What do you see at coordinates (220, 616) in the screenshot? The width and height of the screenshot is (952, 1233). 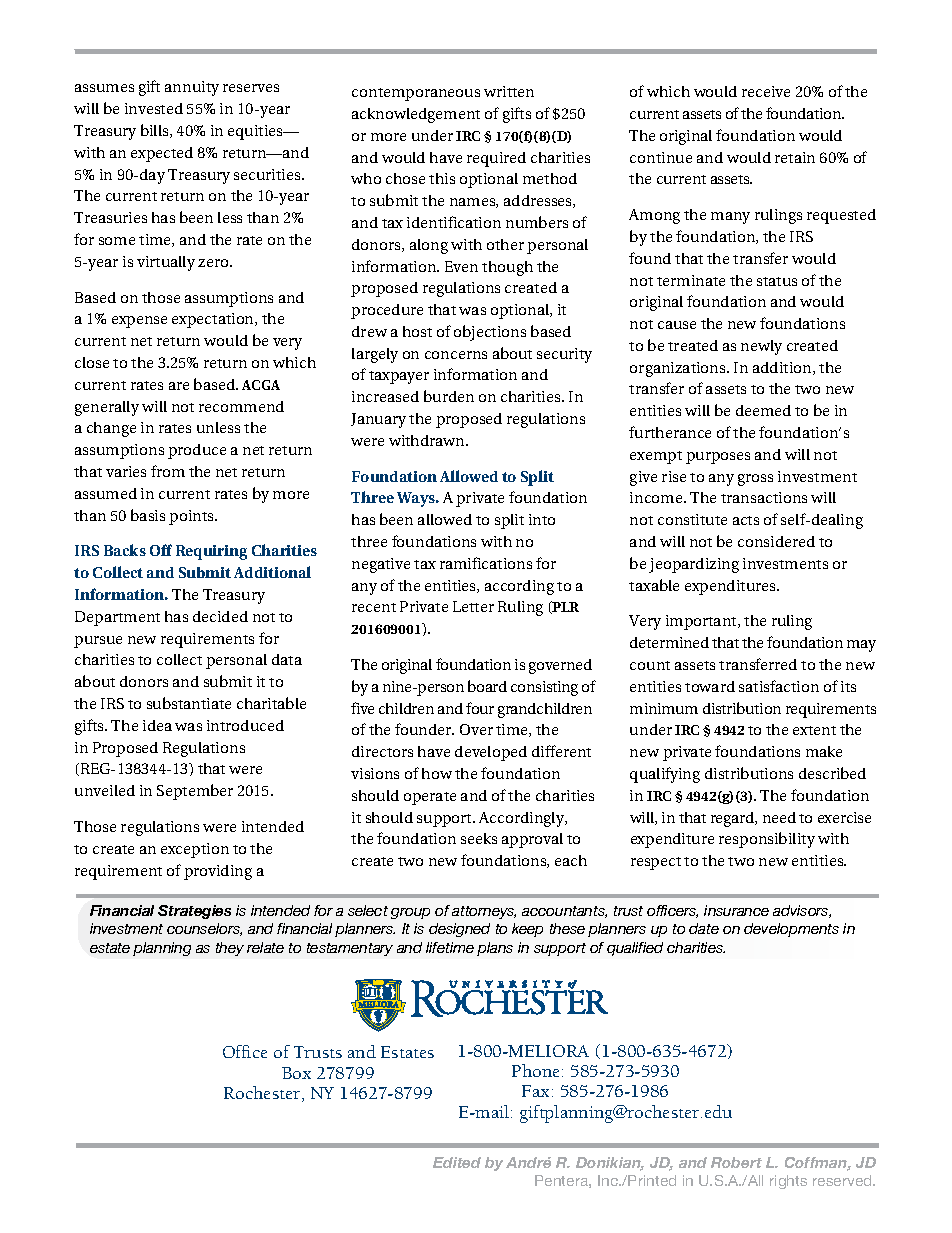 I see `decided` at bounding box center [220, 616].
